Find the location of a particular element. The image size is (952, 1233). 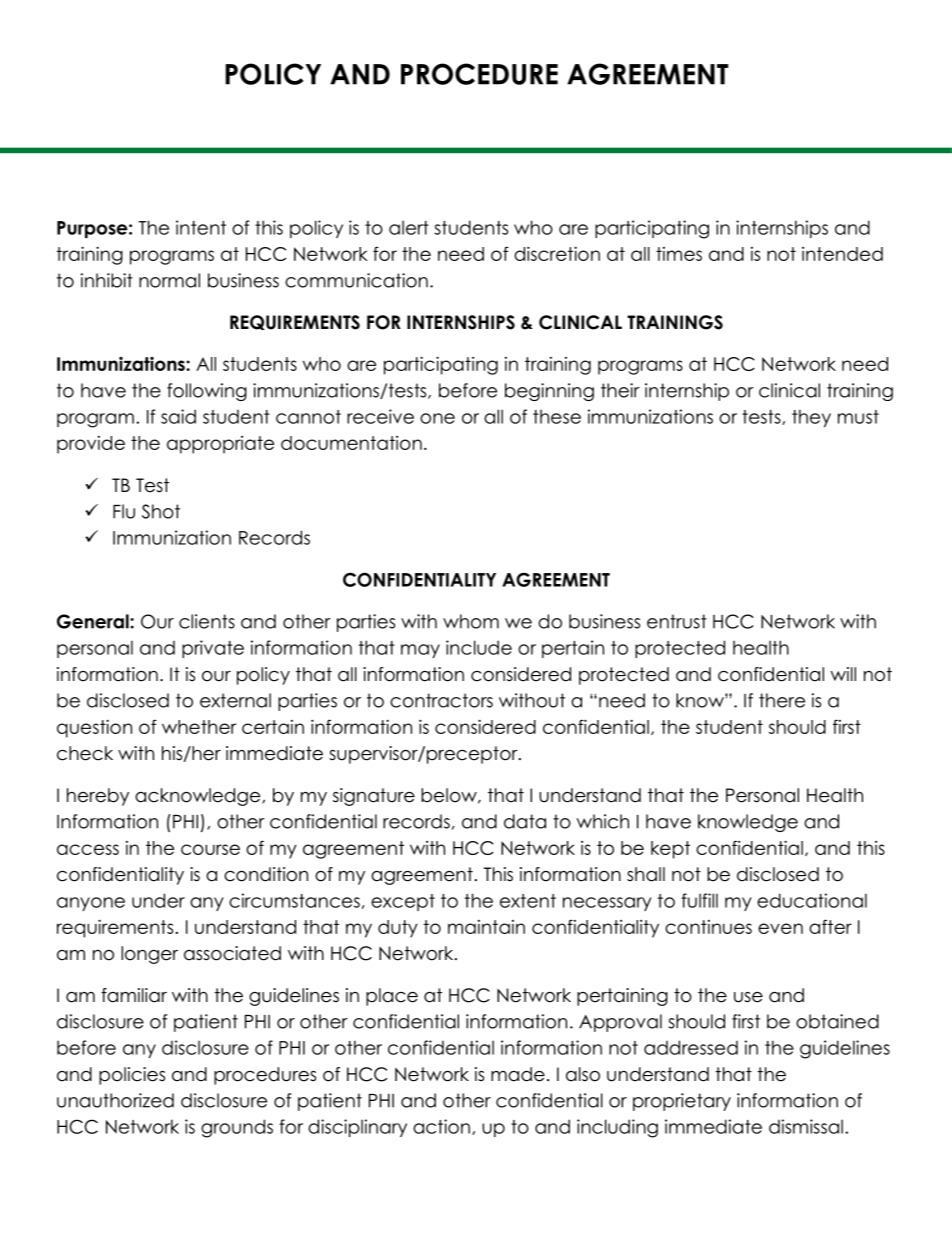

normal is located at coordinates (169, 280).
